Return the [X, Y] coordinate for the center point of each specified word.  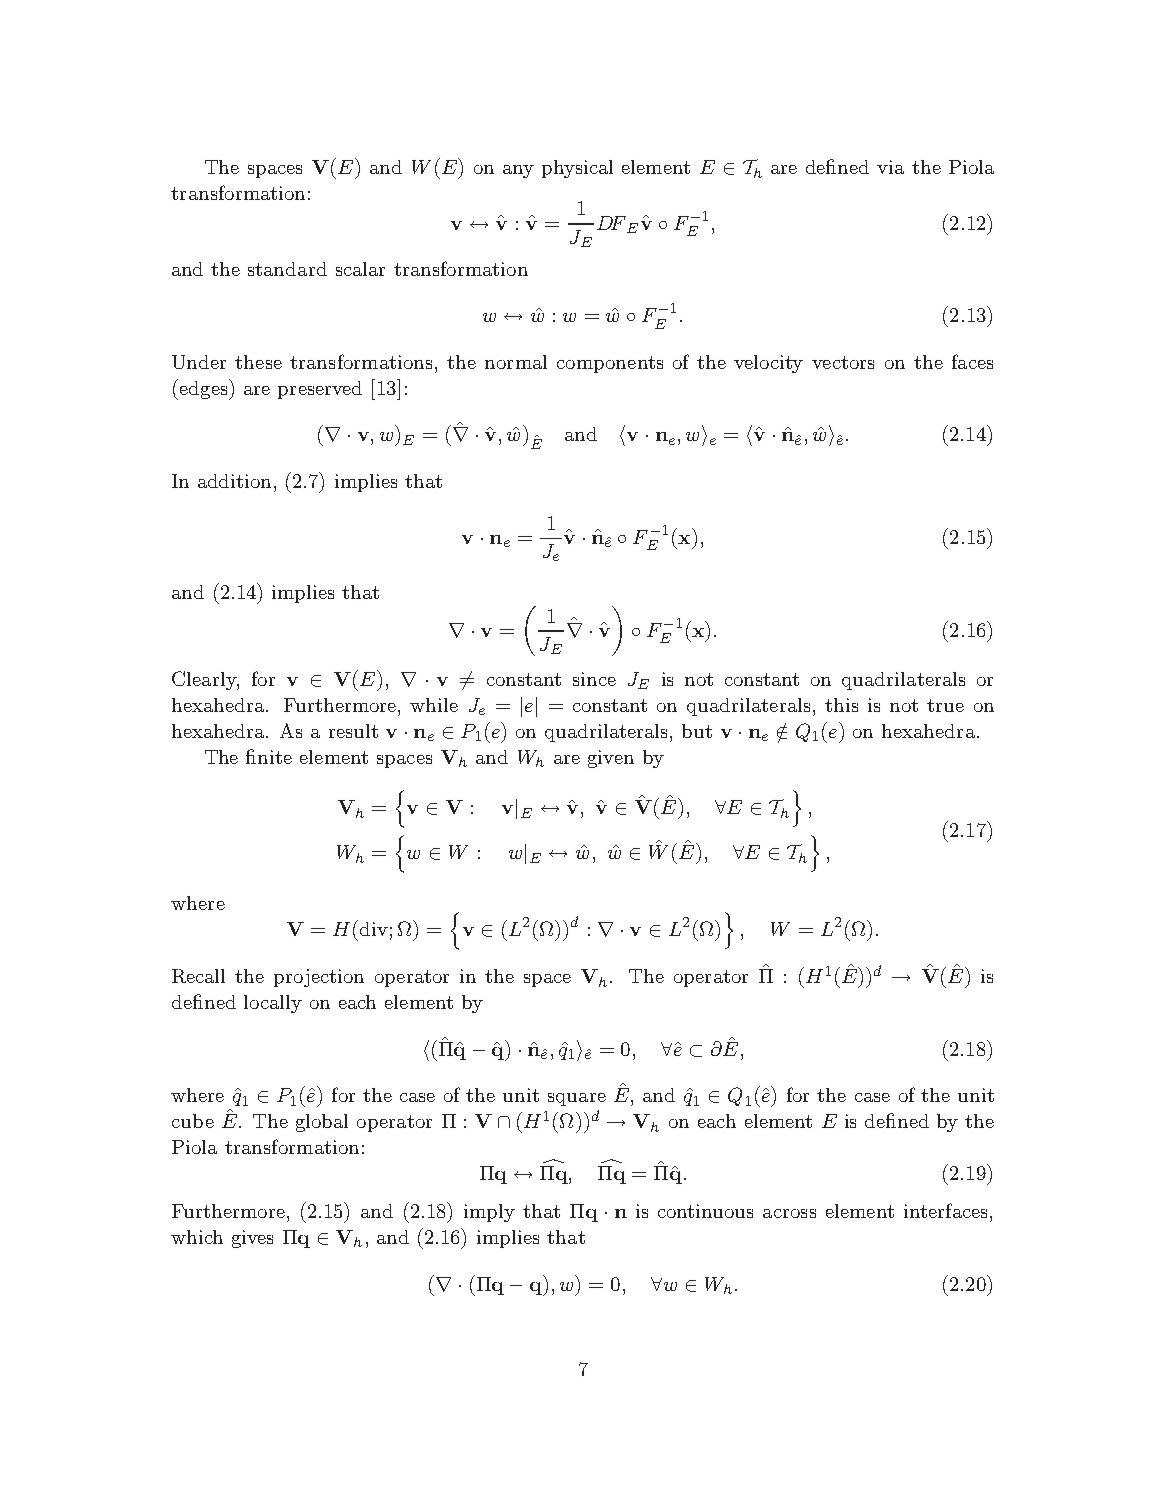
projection [319, 978]
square [577, 1099]
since [594, 679]
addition [234, 481]
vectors [843, 362]
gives [252, 1239]
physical [577, 169]
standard [287, 269]
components [610, 364]
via [890, 167]
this [841, 705]
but [697, 731]
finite [269, 756]
